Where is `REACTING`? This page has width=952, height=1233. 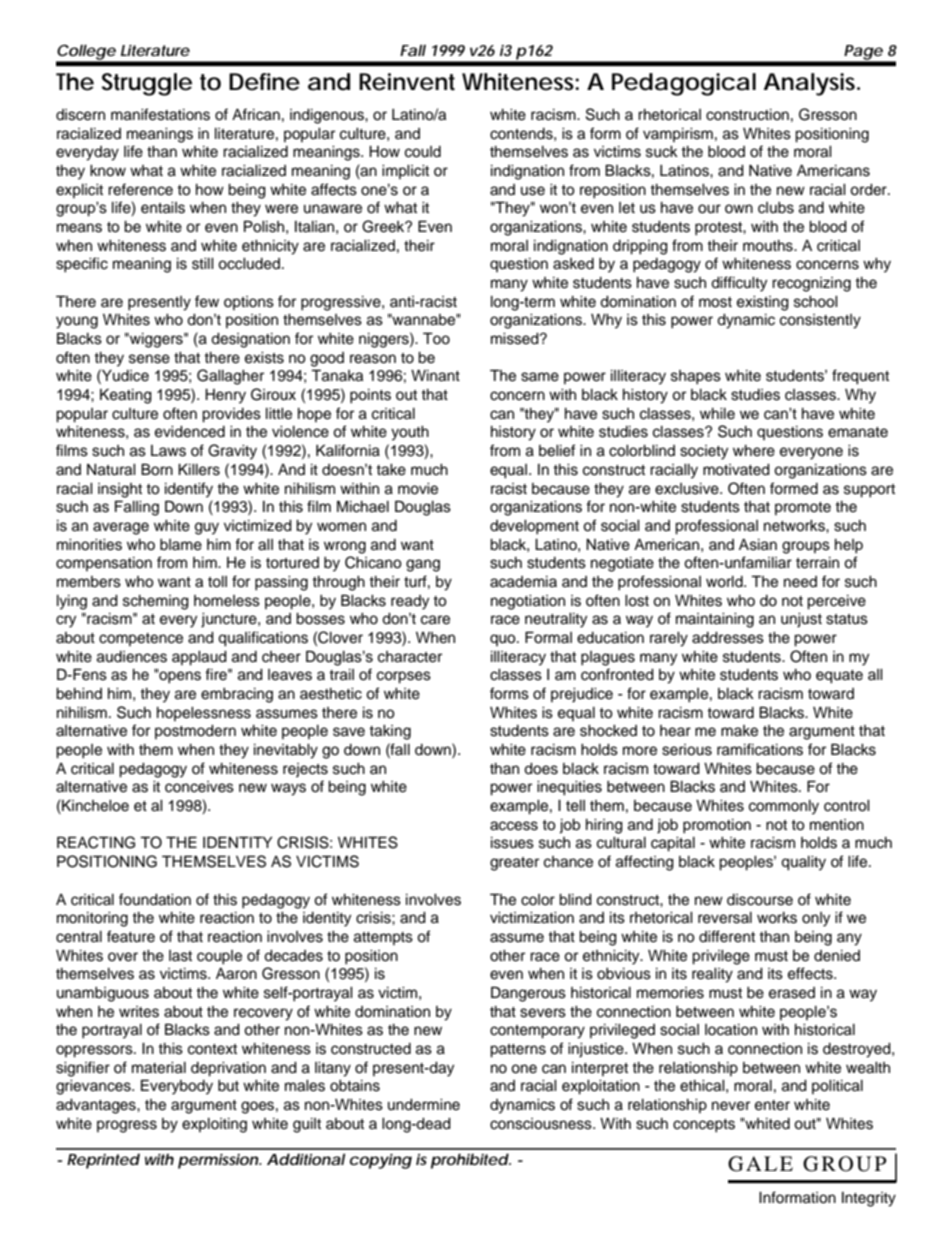 REACTING is located at coordinates (96, 842).
